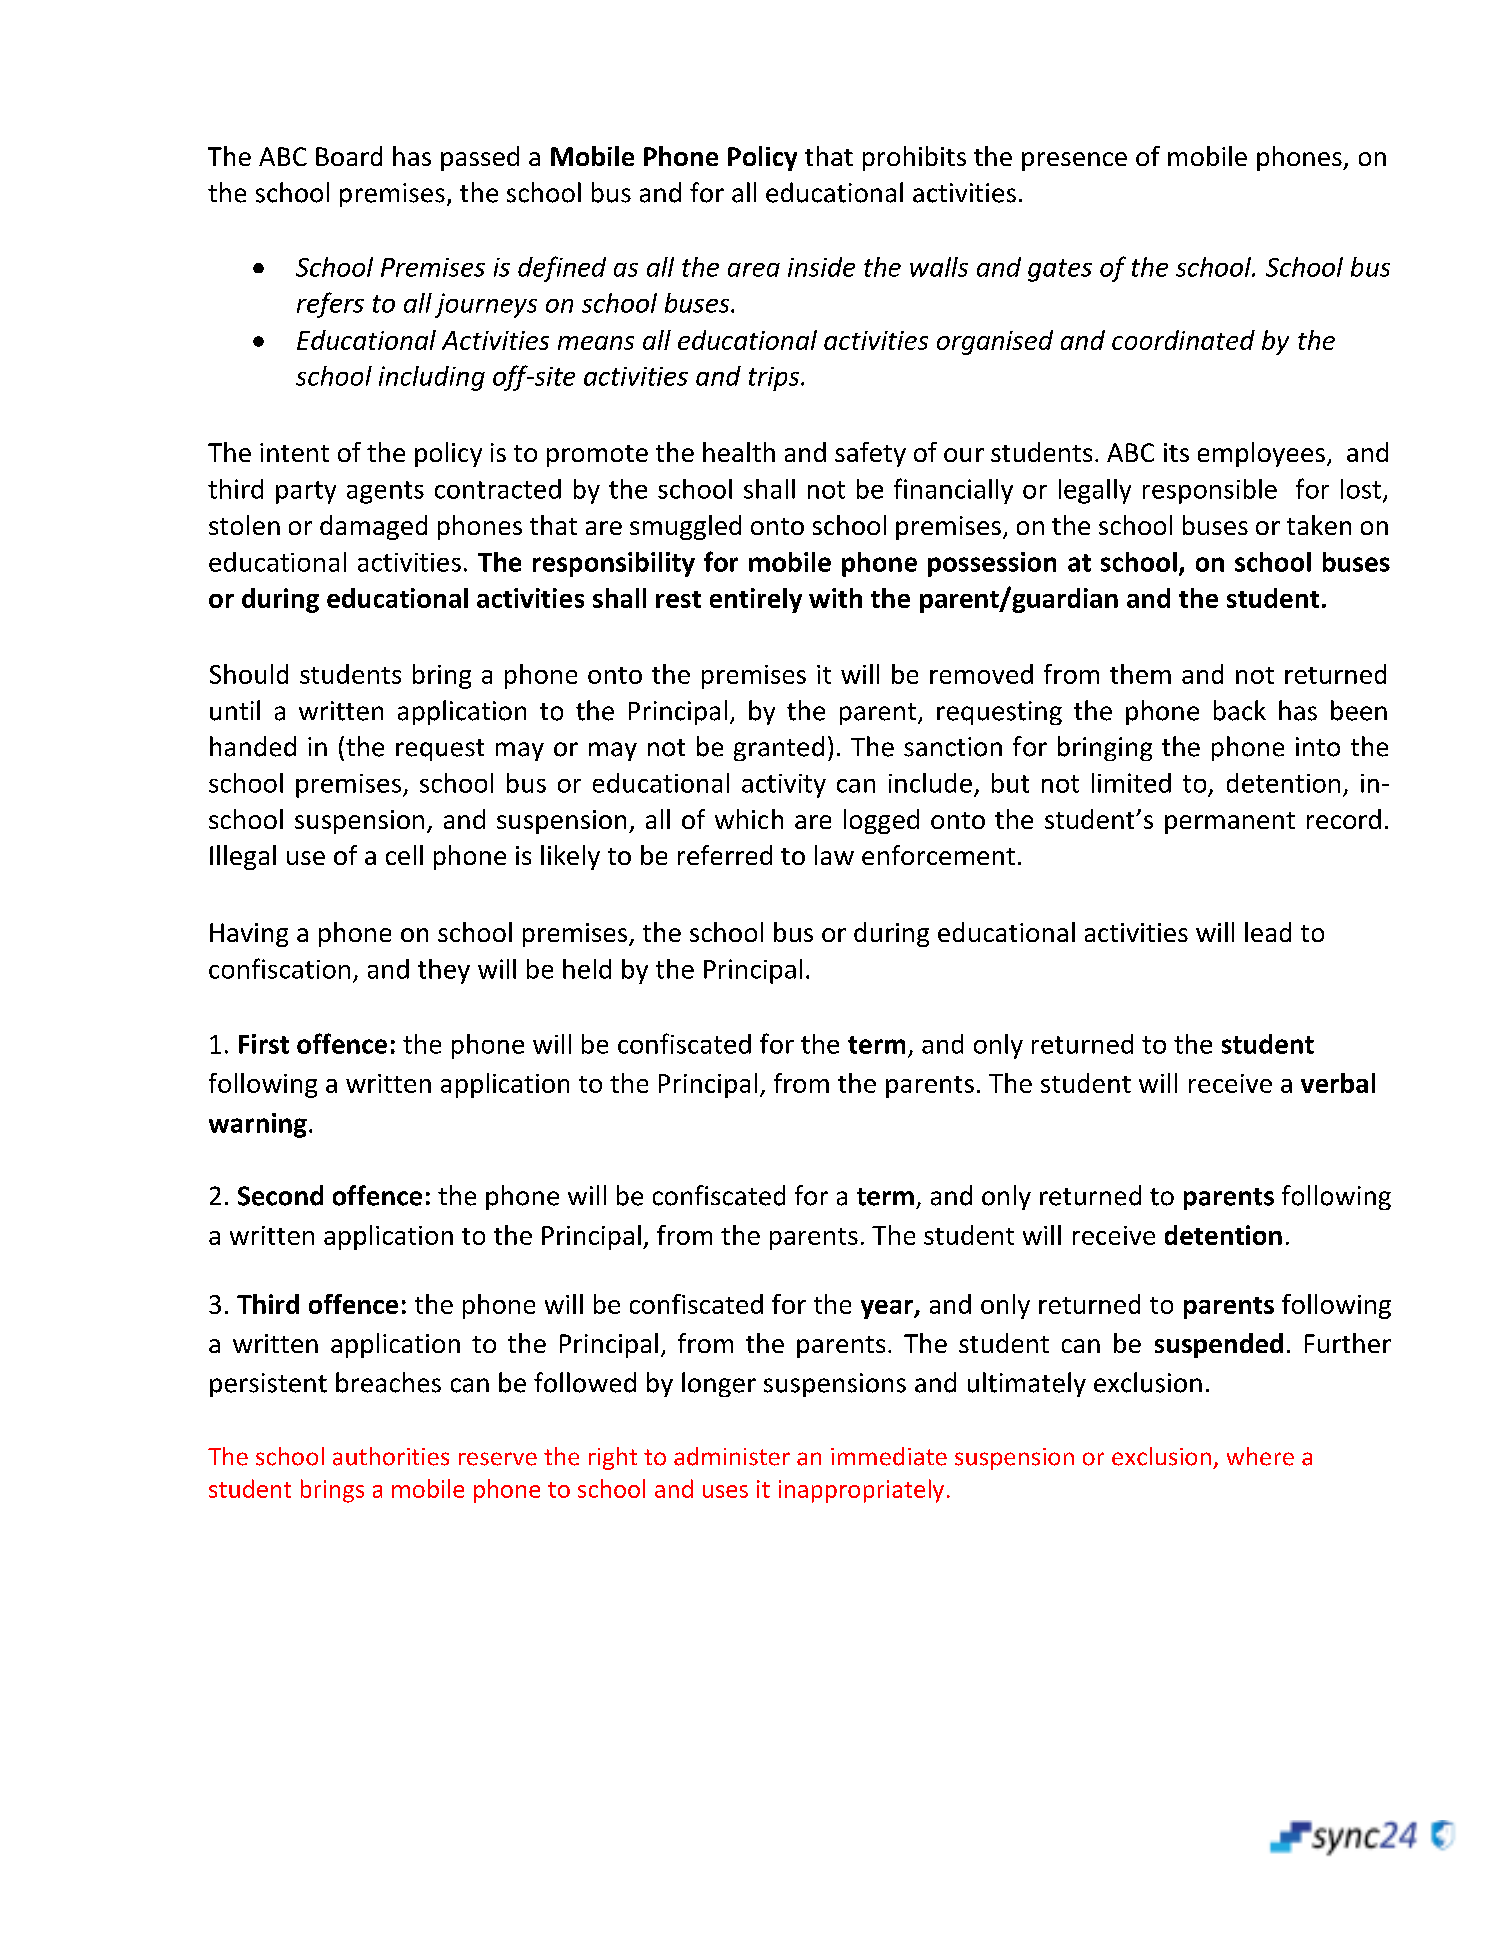 This screenshot has width=1495, height=1935. I want to click on where, so click(1260, 1456).
